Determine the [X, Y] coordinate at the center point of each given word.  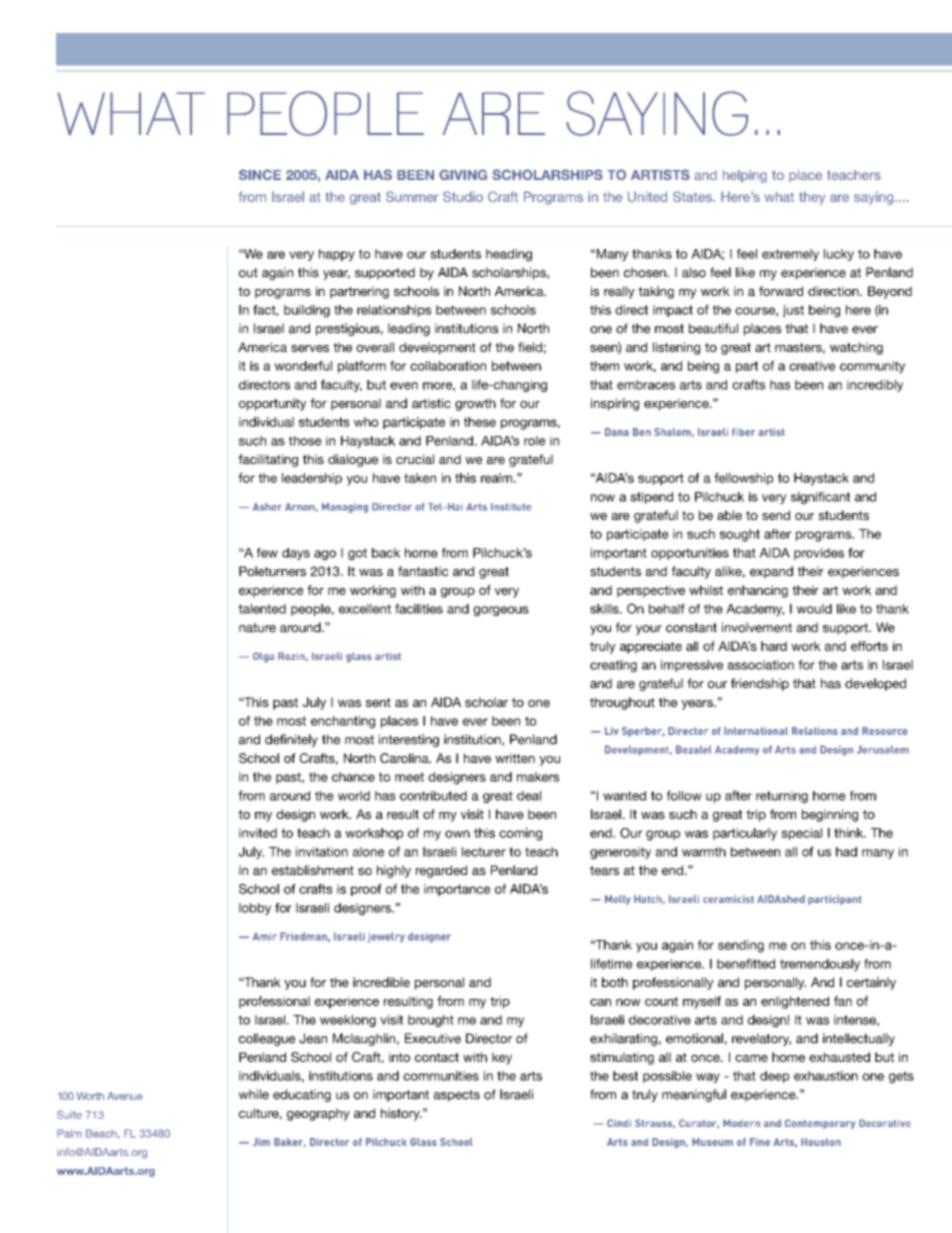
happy [337, 255]
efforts [869, 646]
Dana [617, 432]
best [625, 1076]
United [647, 196]
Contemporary [820, 1124]
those [305, 441]
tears [604, 870]
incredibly [875, 386]
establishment [313, 870]
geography [318, 1114]
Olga [263, 657]
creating [613, 666]
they [812, 198]
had [846, 852]
